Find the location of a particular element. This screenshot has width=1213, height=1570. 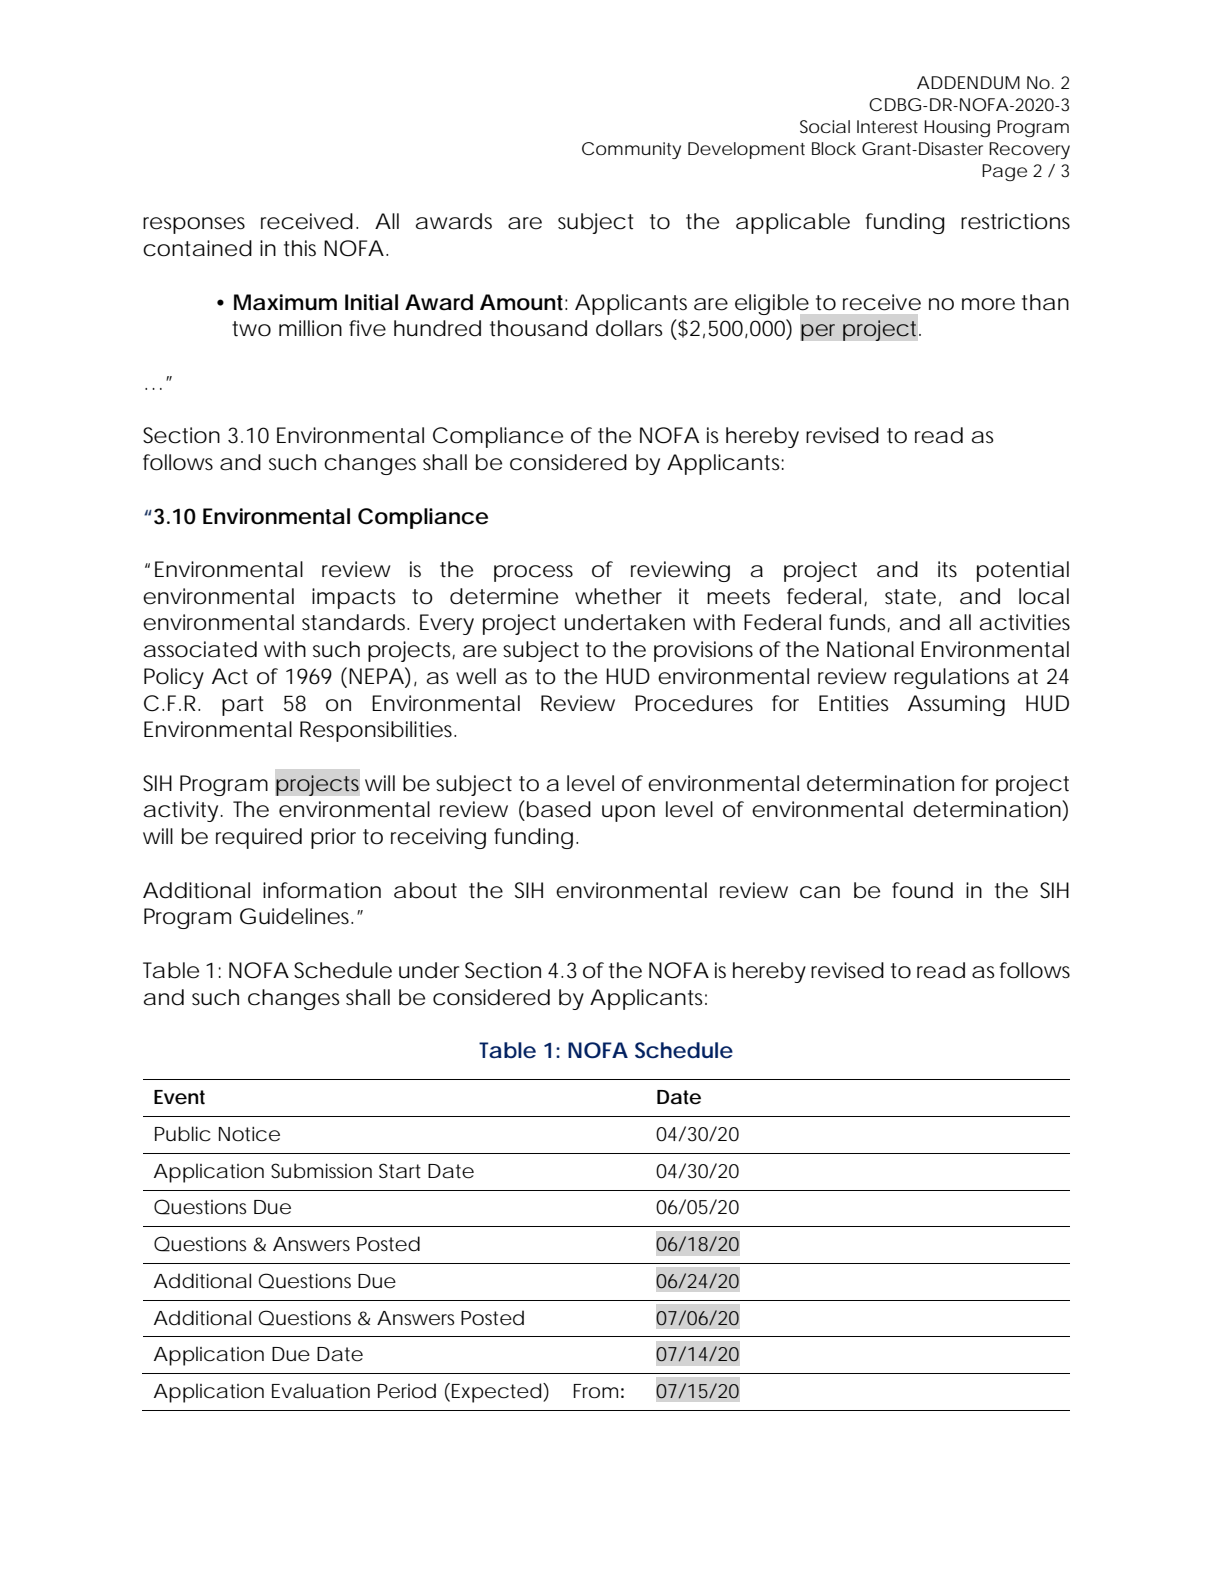

impacts is located at coordinates (354, 598).
